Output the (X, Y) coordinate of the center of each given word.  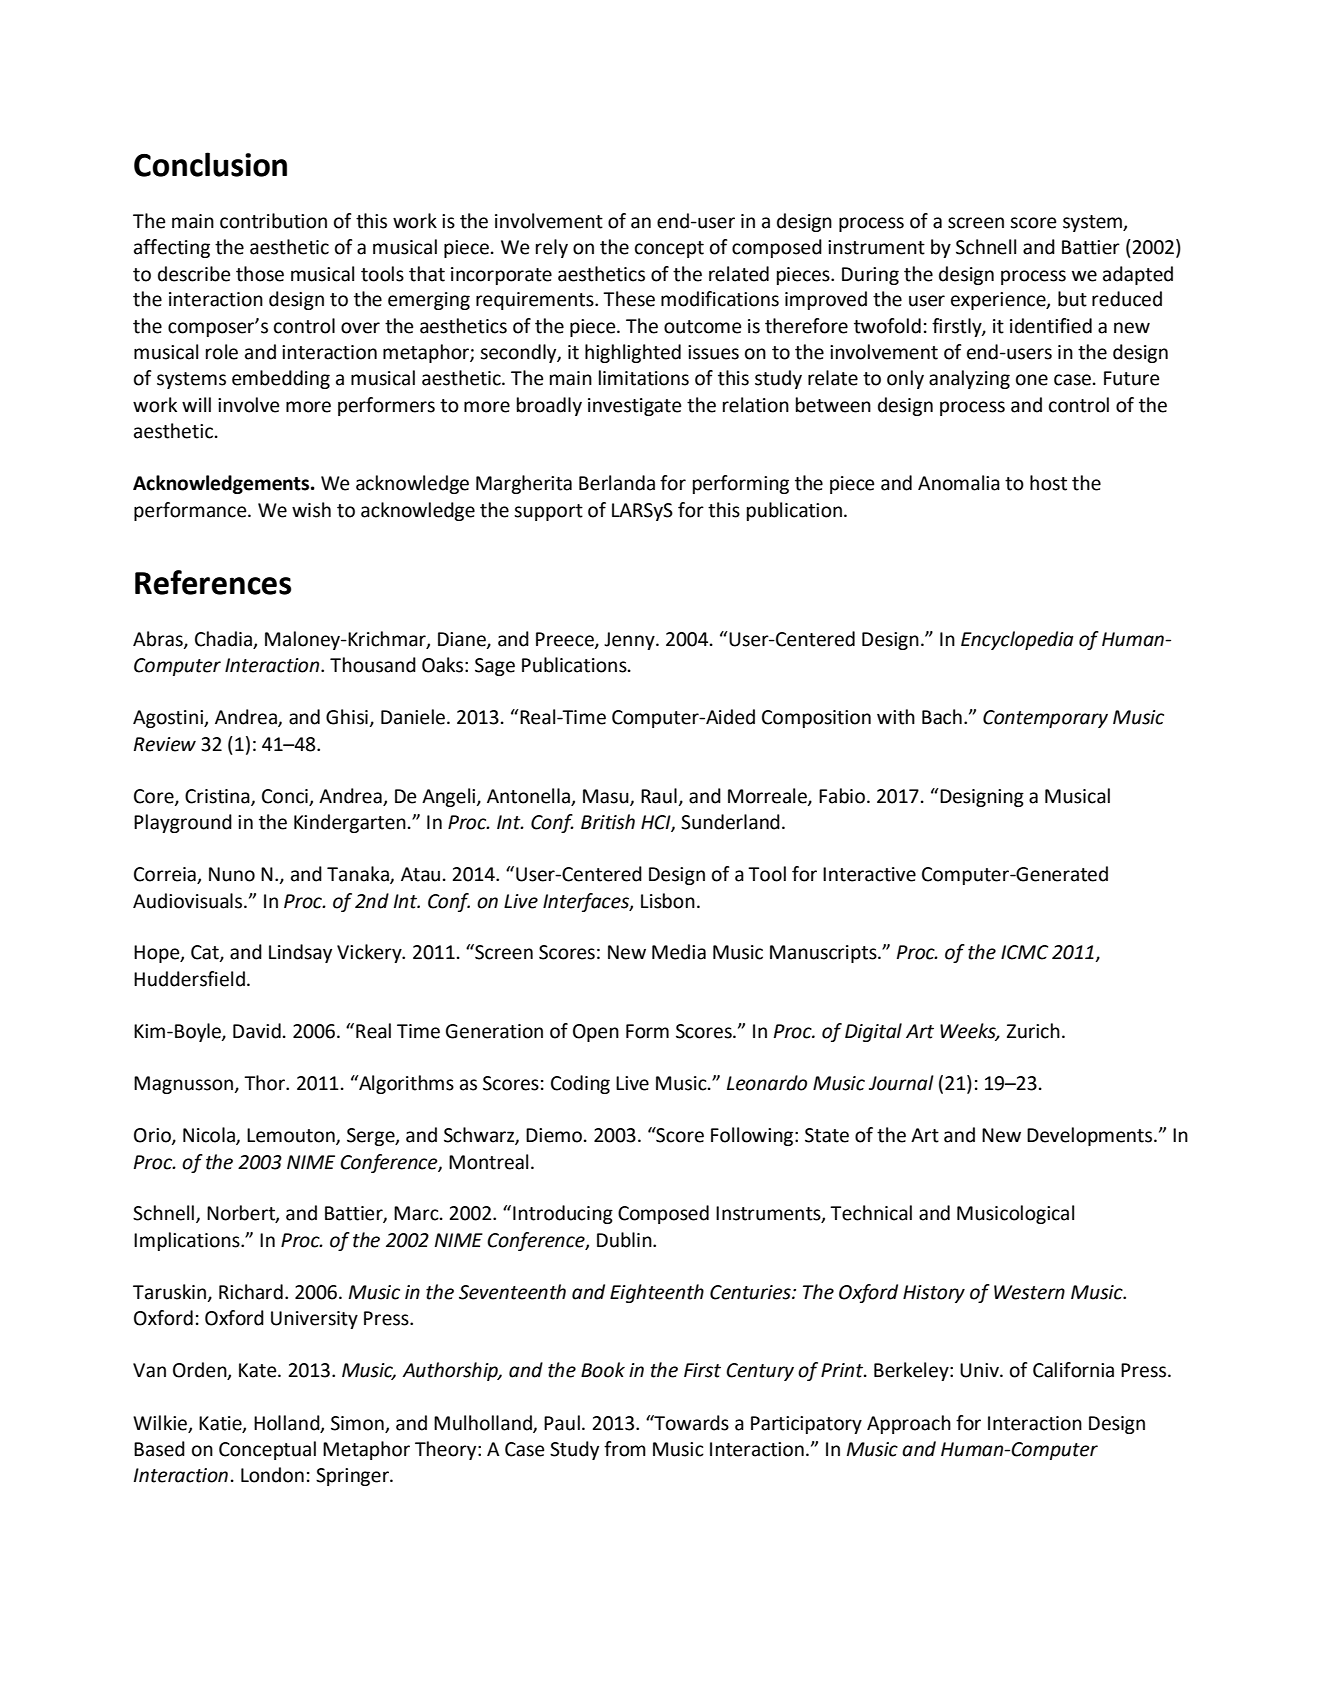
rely (552, 248)
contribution (273, 221)
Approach (909, 1424)
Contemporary (1045, 719)
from (625, 1449)
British (608, 822)
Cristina (218, 797)
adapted (1138, 275)
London (272, 1475)
